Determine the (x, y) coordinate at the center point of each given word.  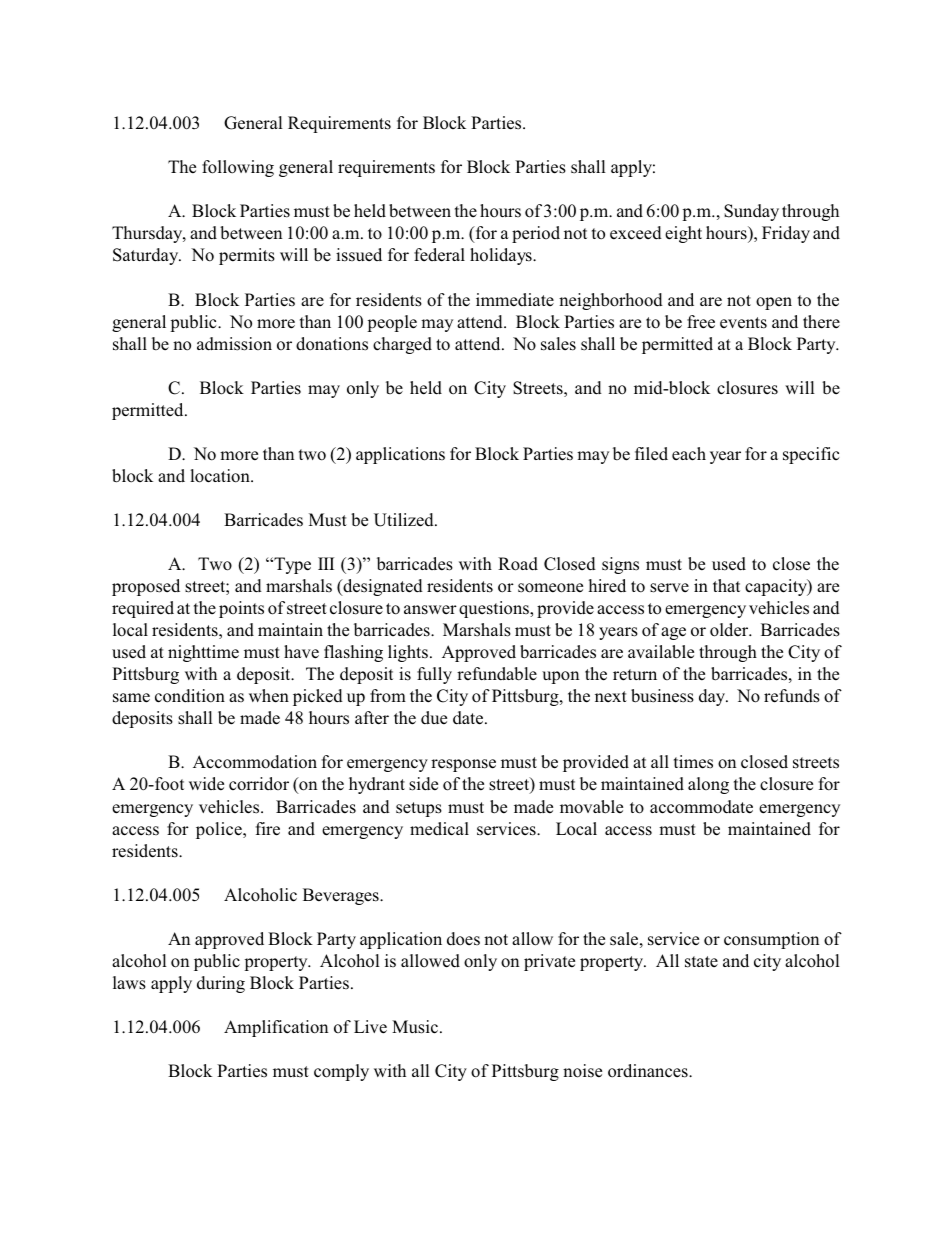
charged (402, 345)
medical (439, 829)
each (689, 454)
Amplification (276, 1028)
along (708, 785)
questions (495, 609)
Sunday (751, 212)
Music (416, 1027)
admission (234, 344)
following (238, 168)
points (241, 609)
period (536, 234)
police (220, 830)
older (730, 630)
